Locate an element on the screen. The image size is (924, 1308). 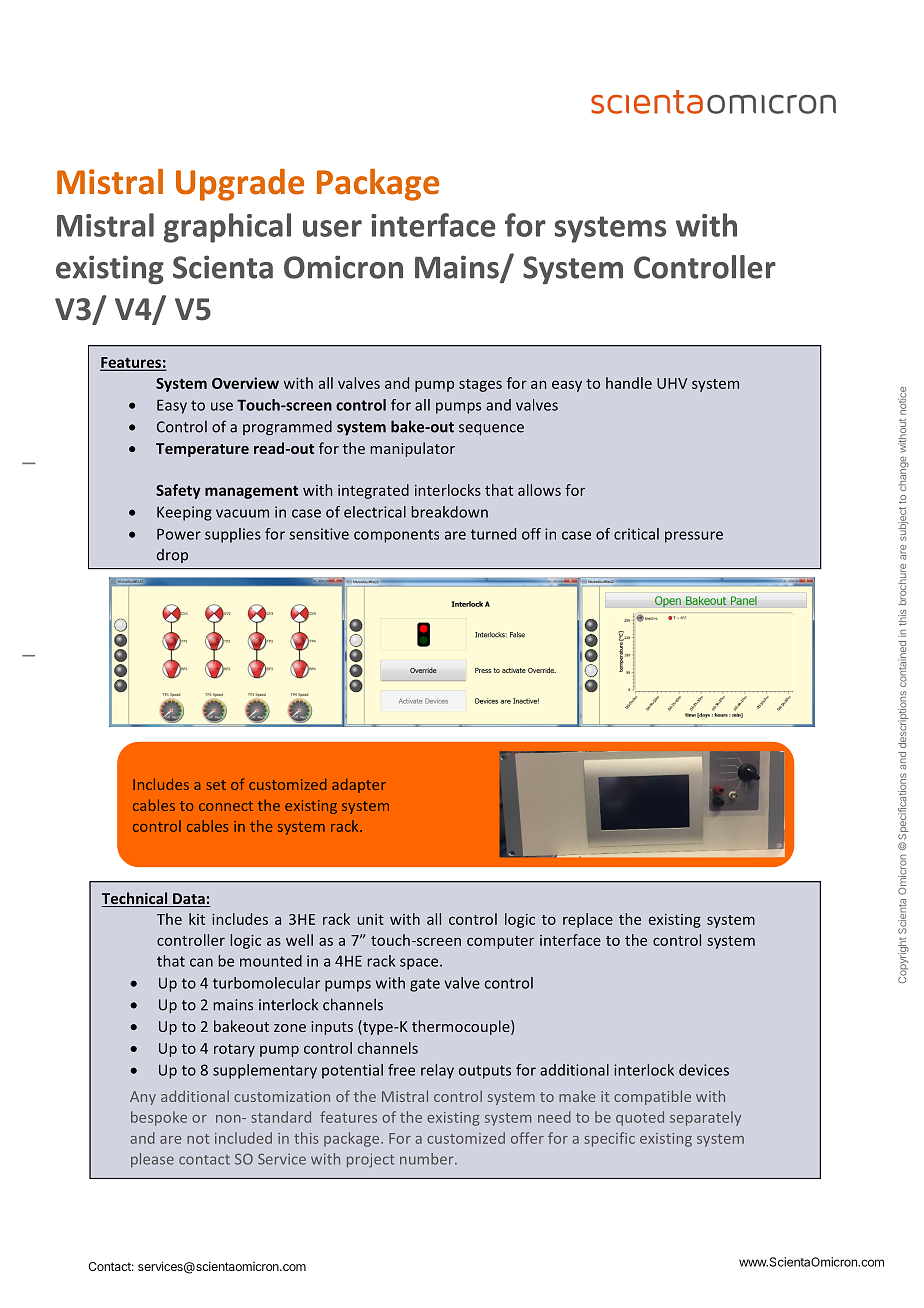
set is located at coordinates (216, 785).
